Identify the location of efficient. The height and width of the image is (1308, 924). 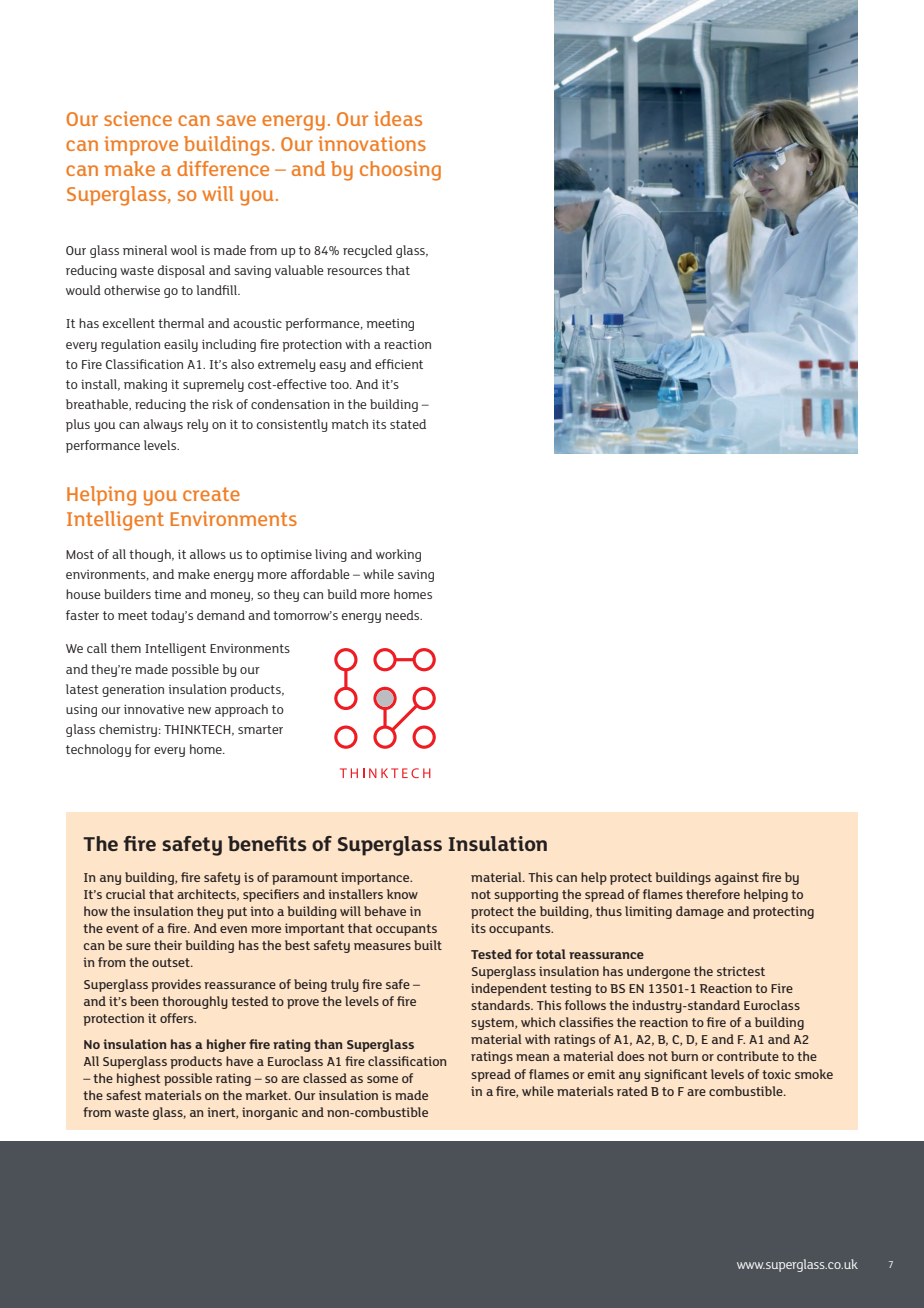
(399, 364).
